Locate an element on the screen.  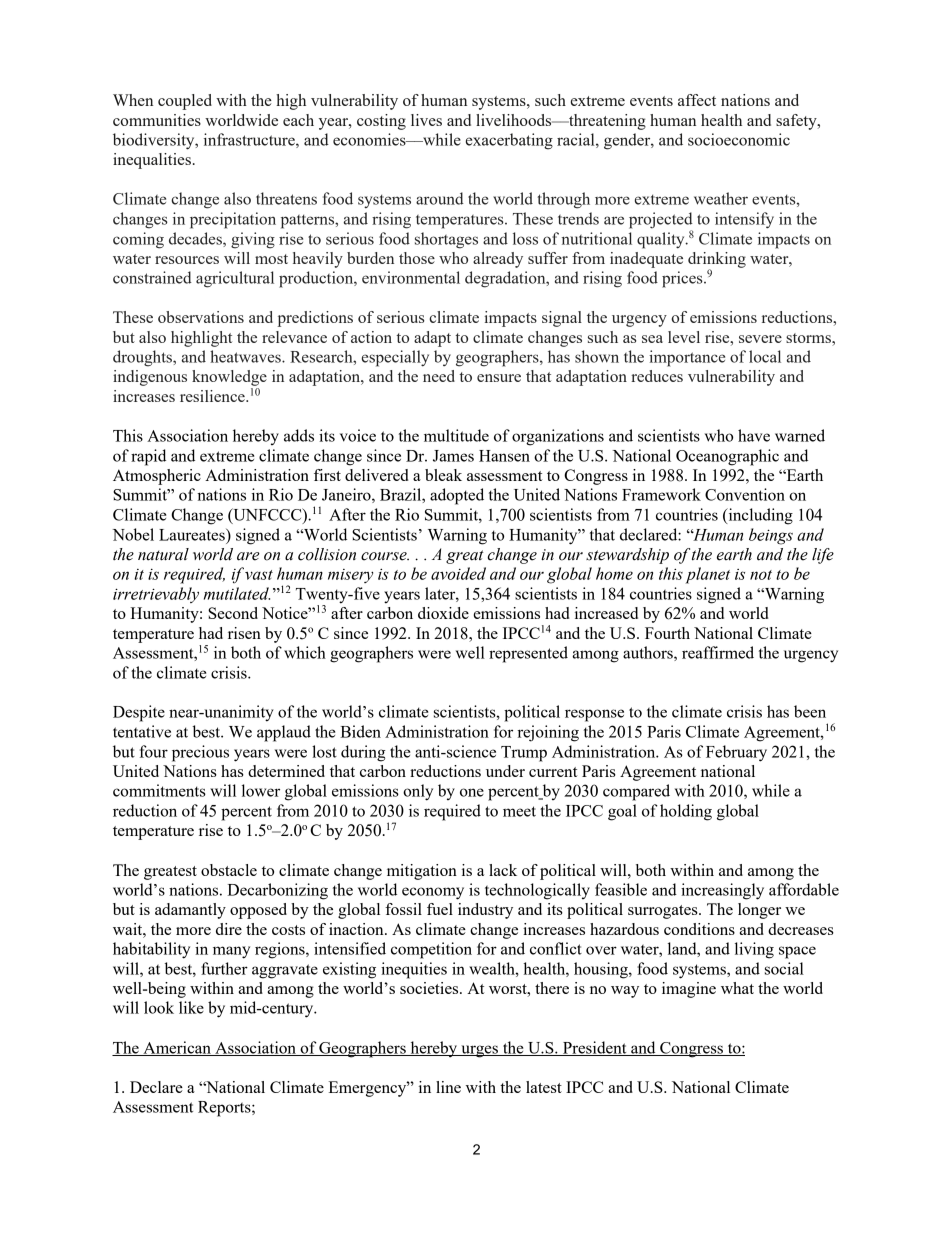
socioeconomic is located at coordinates (739, 139).
